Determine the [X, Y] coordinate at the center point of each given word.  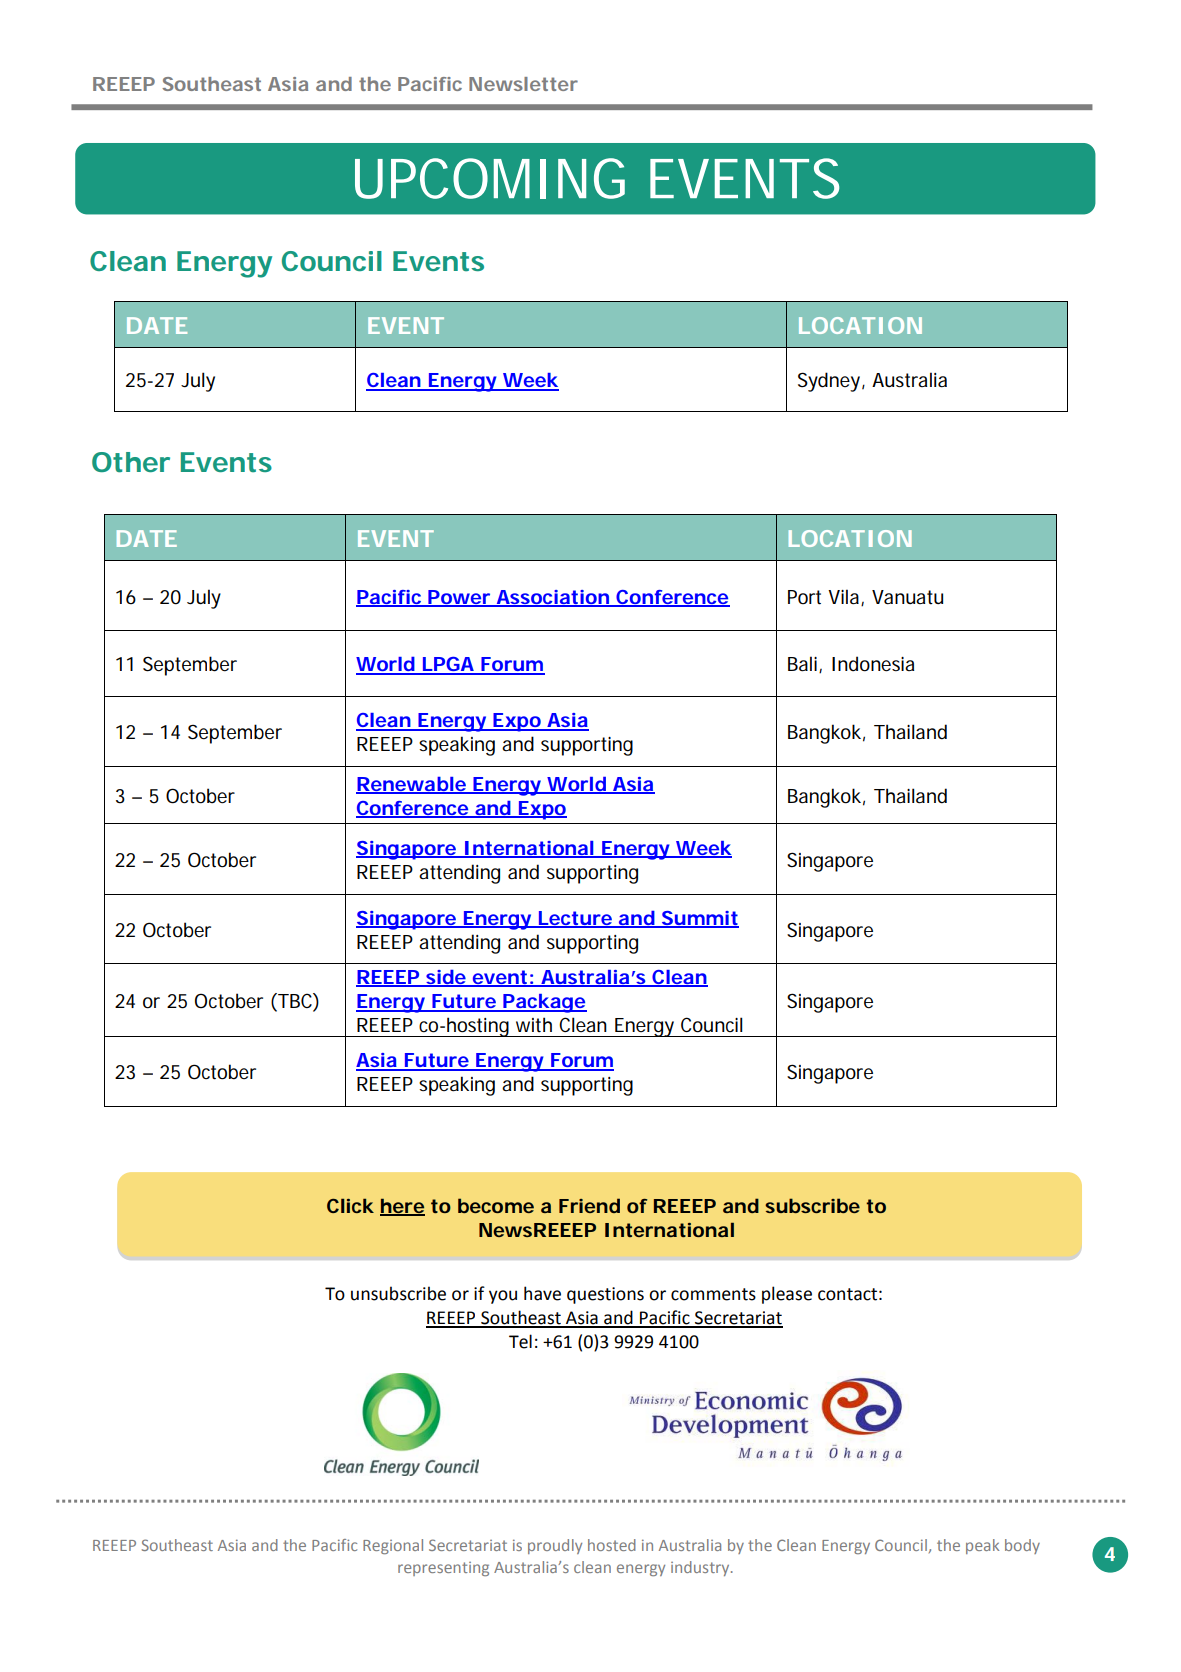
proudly [555, 1546]
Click [350, 1205]
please [787, 1295]
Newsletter [523, 84]
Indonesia [873, 664]
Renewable [411, 785]
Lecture [575, 919]
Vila [845, 597]
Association [552, 598]
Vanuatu [907, 597]
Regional [393, 1546]
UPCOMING [490, 178]
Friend [589, 1205]
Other [131, 462]
